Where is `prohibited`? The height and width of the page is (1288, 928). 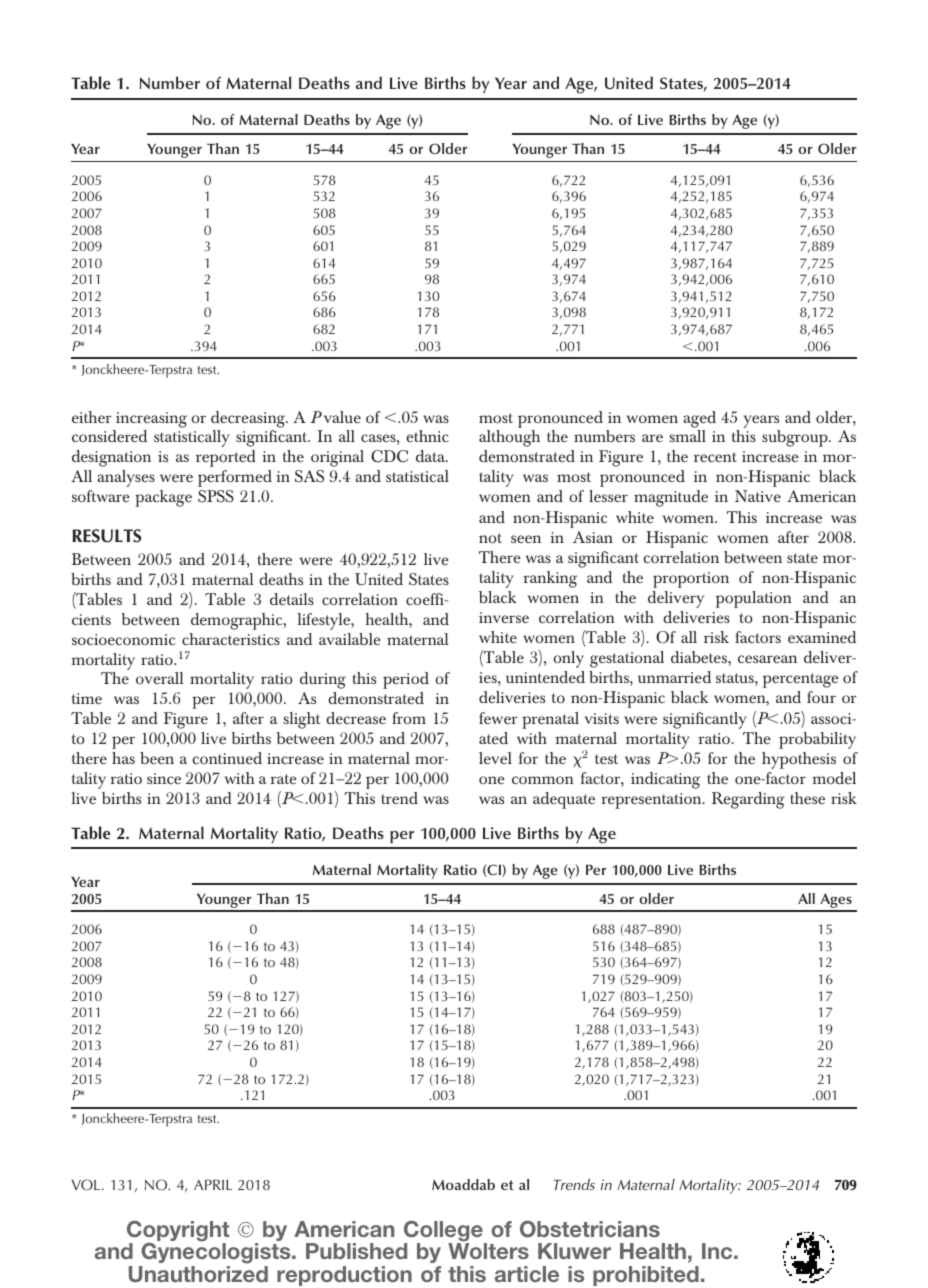
prohibited is located at coordinates (646, 1276).
